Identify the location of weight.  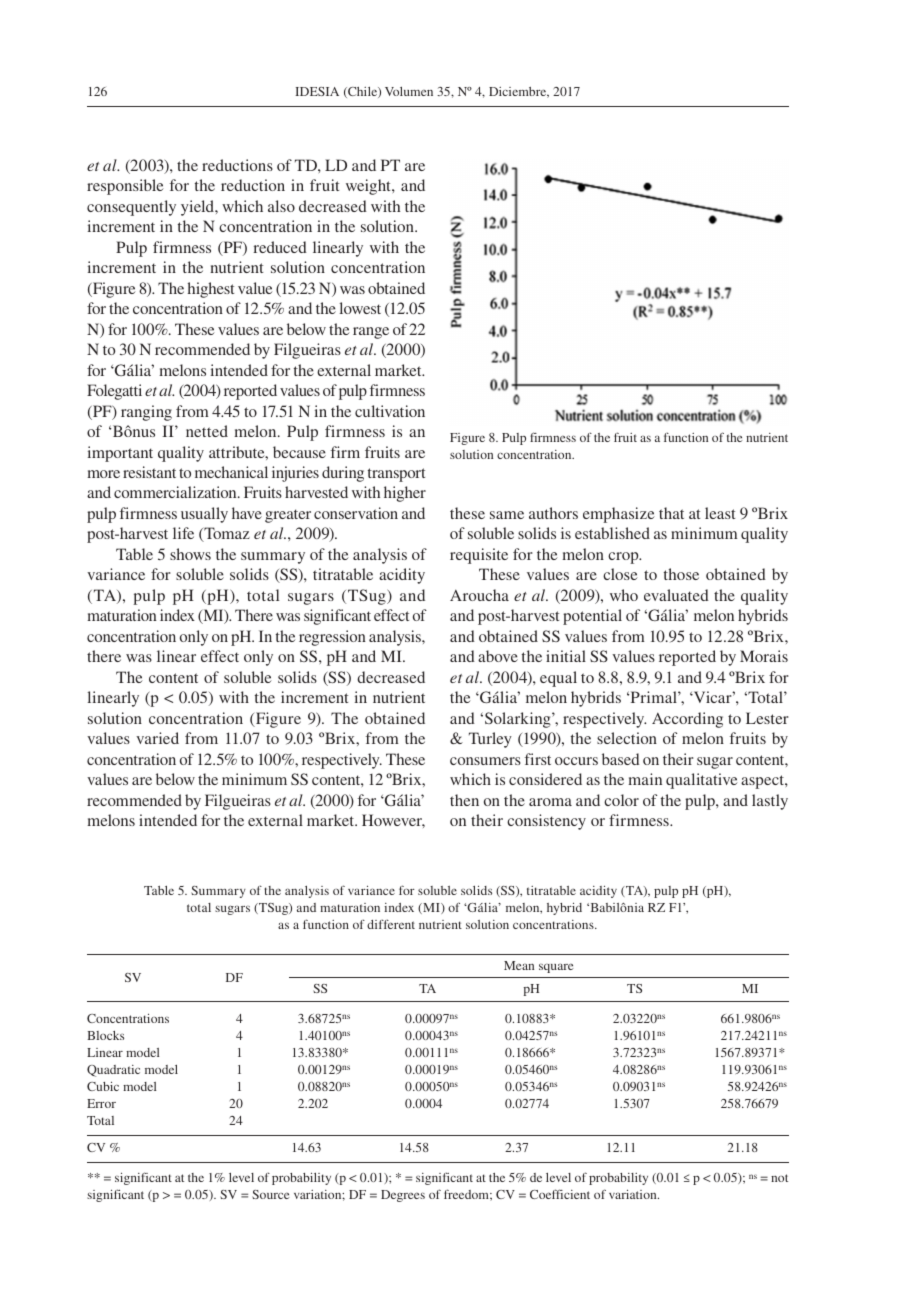
(369, 187).
